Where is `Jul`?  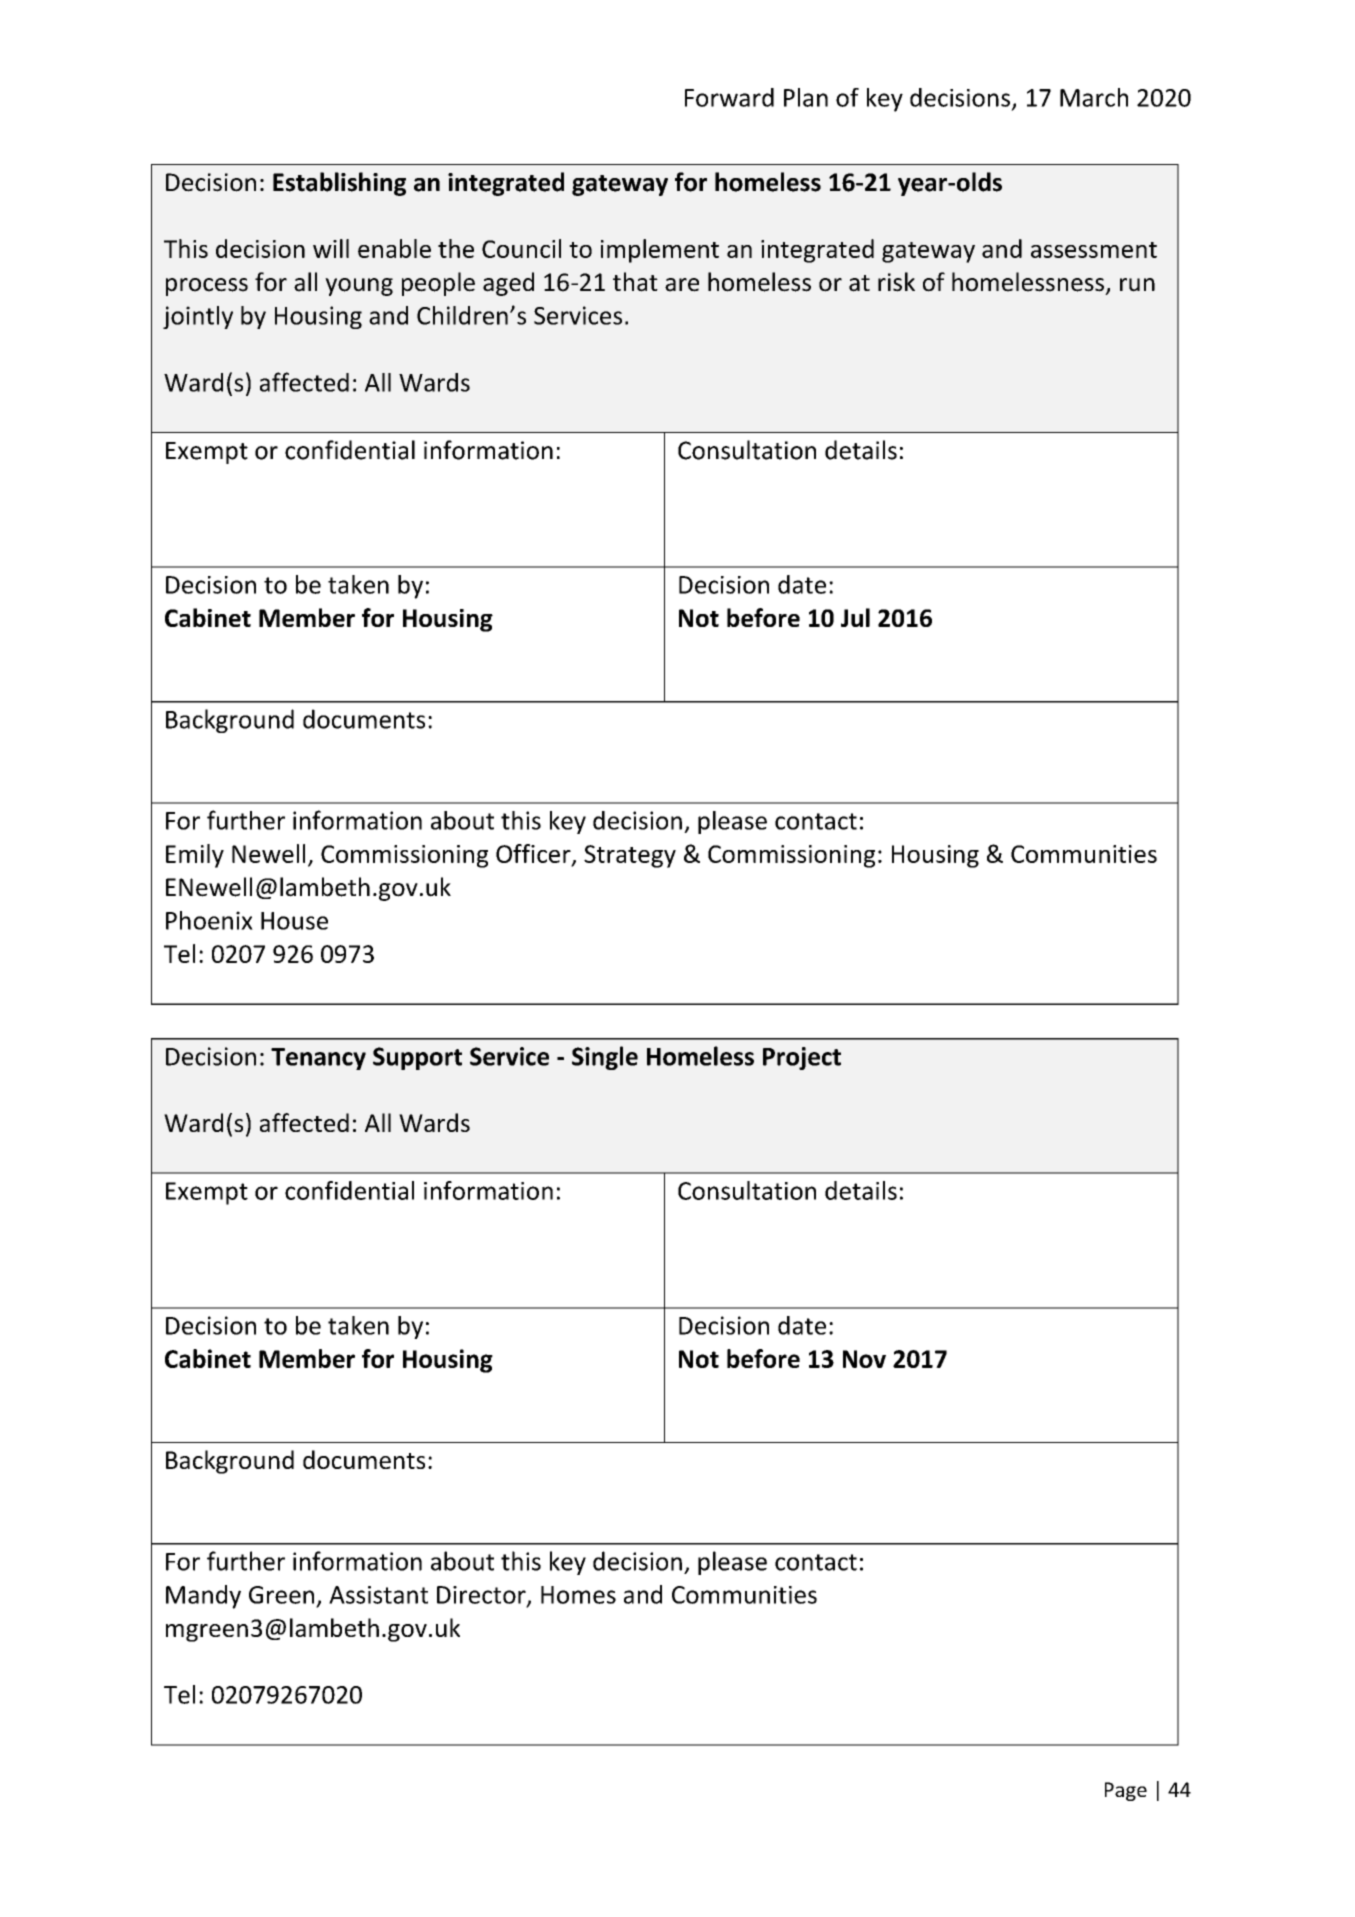
Jul is located at coordinates (855, 617).
